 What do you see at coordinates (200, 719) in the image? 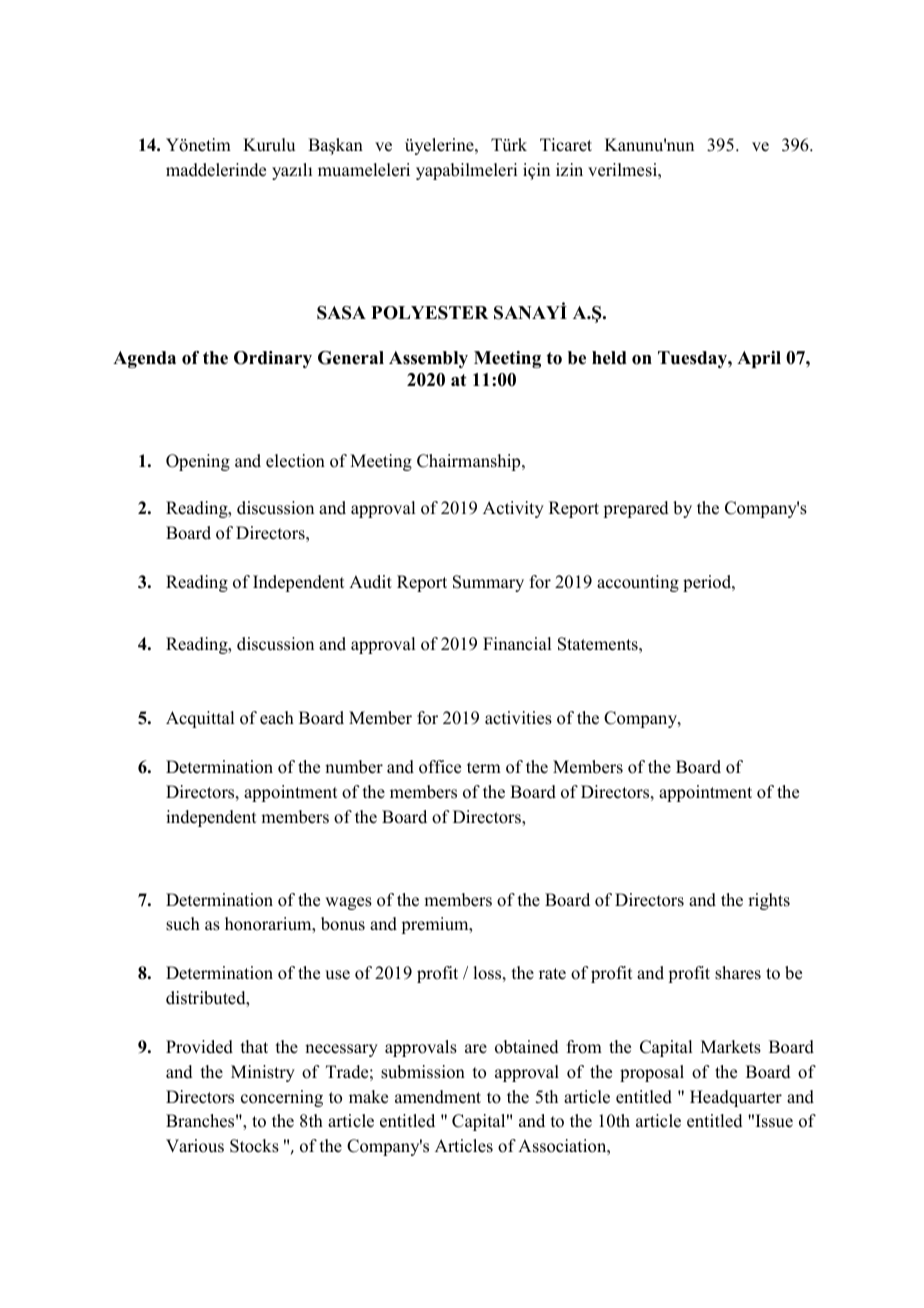
I see `Acquittal` at bounding box center [200, 719].
